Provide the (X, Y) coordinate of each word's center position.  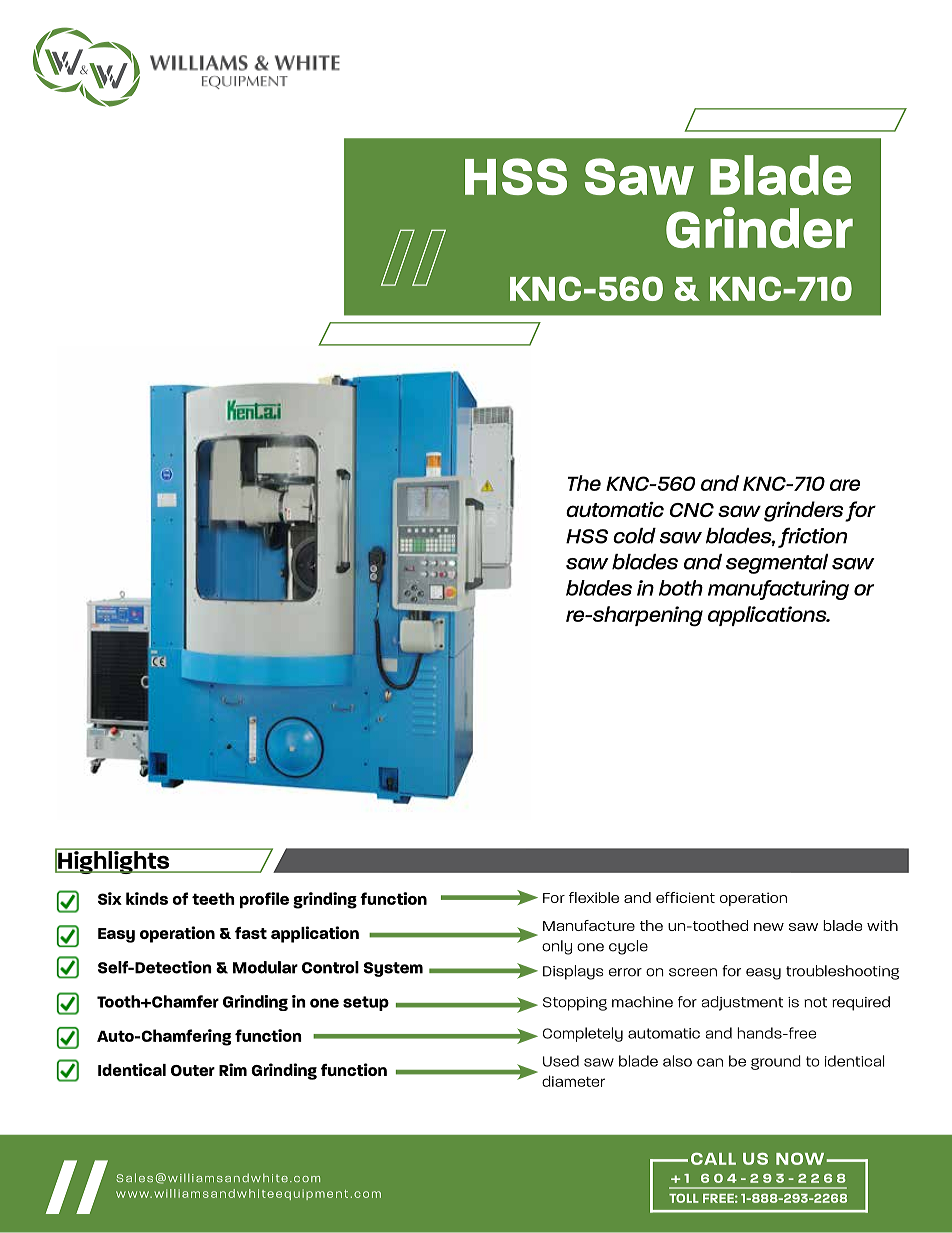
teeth (213, 898)
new (769, 927)
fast (251, 933)
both (681, 588)
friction (812, 537)
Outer (193, 1070)
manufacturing (778, 590)
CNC (692, 510)
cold (634, 536)
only (557, 947)
